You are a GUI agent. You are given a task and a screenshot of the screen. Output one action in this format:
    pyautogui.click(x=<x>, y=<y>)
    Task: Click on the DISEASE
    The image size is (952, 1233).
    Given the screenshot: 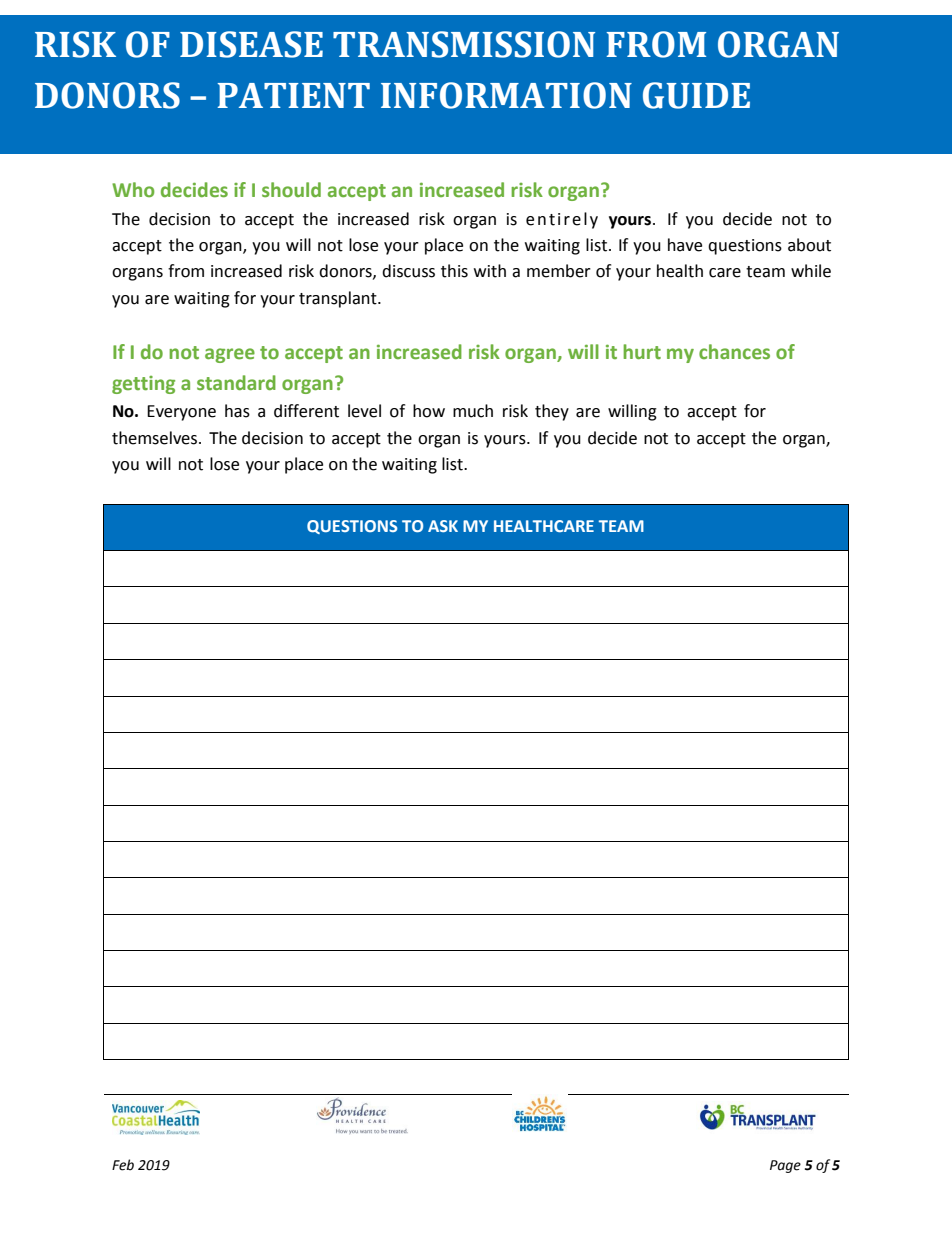 What is the action you would take?
    pyautogui.click(x=251, y=44)
